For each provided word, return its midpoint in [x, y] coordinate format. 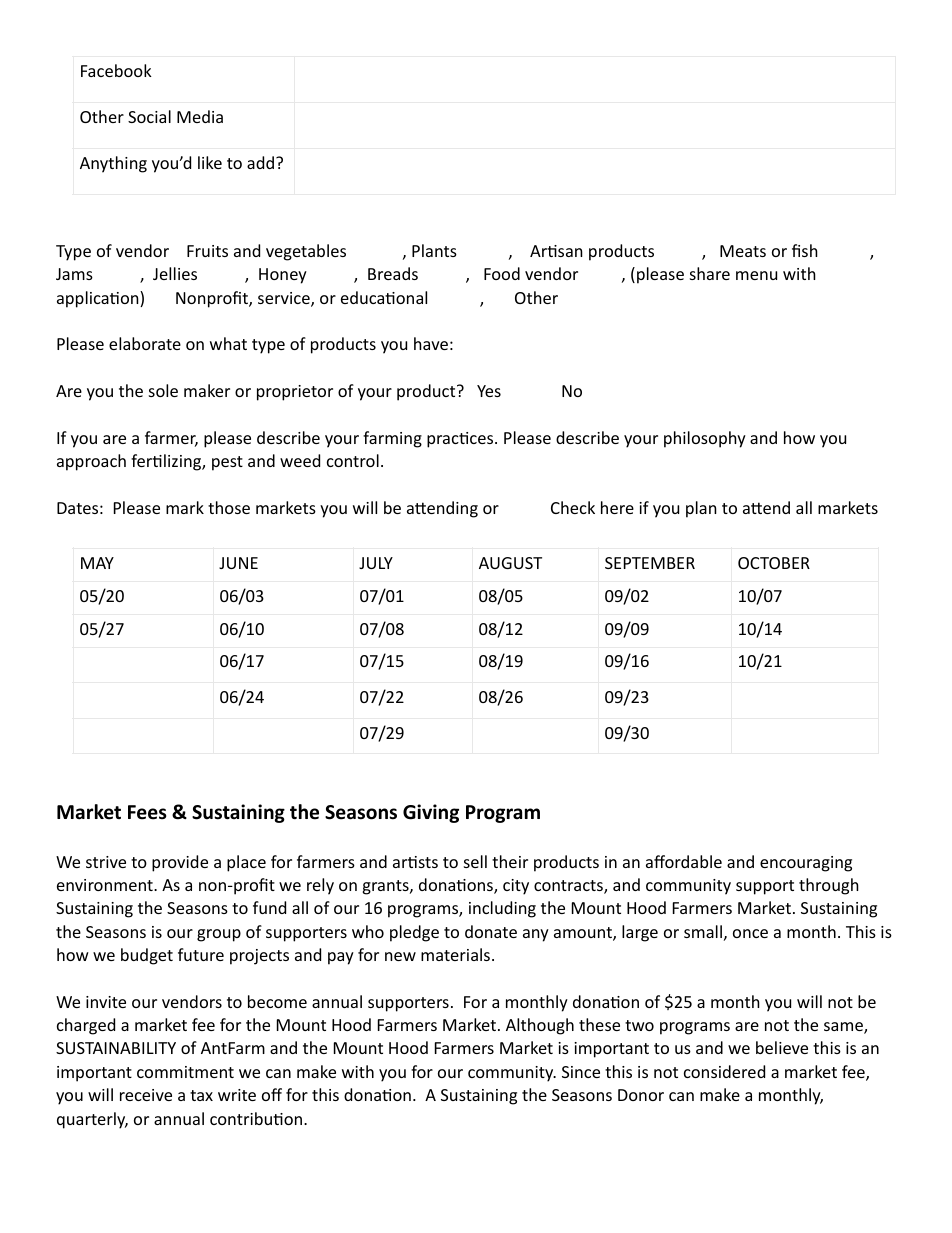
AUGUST [510, 563]
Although [540, 1026]
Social [149, 116]
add [262, 162]
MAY [97, 563]
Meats [743, 251]
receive [146, 1095]
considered [724, 1071]
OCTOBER [774, 563]
